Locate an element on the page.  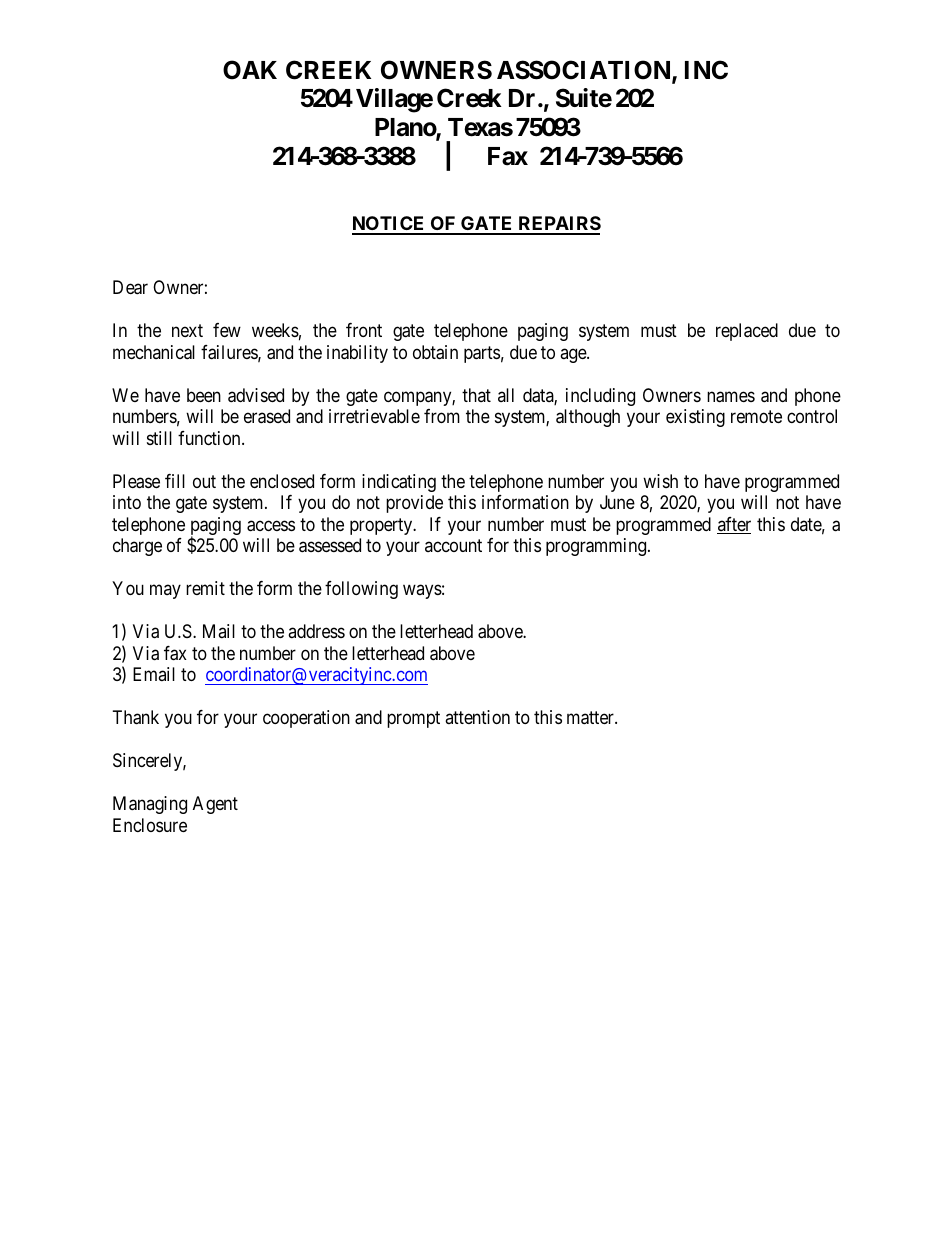
Agent is located at coordinates (215, 805).
